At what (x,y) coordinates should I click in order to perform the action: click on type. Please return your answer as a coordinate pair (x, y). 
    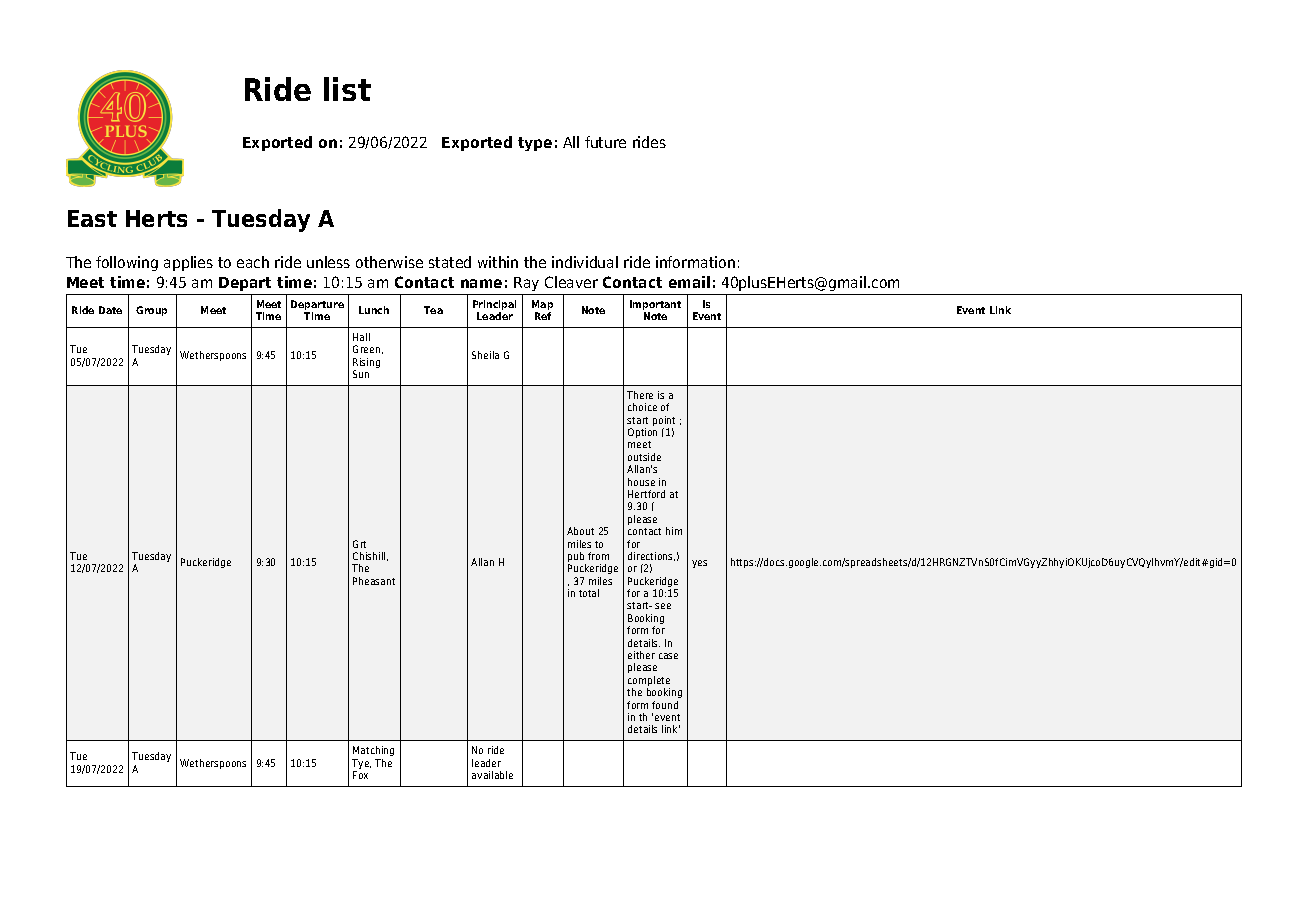
    Looking at the image, I should click on (535, 144).
